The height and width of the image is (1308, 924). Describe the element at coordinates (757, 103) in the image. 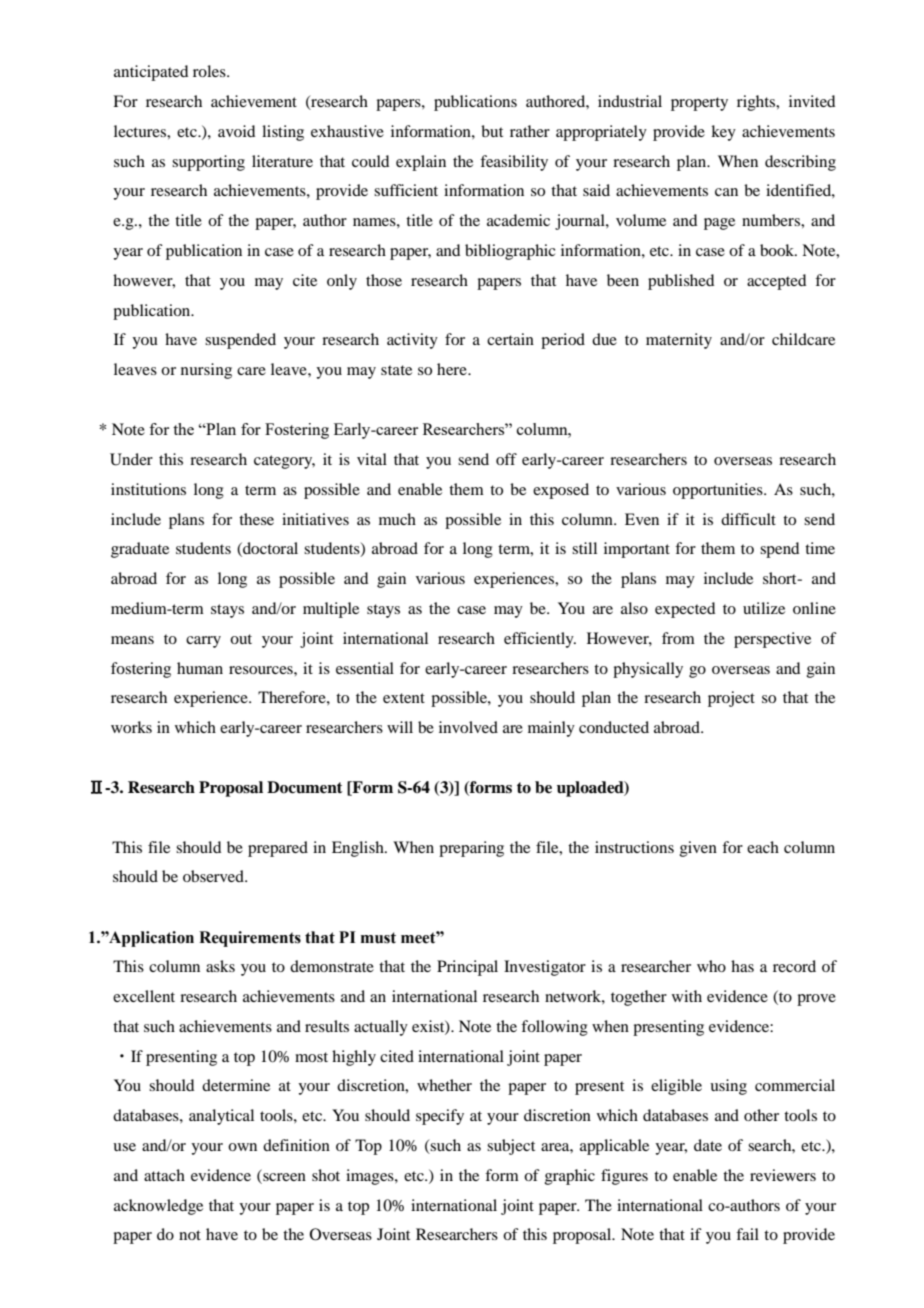

I see `rights` at that location.
